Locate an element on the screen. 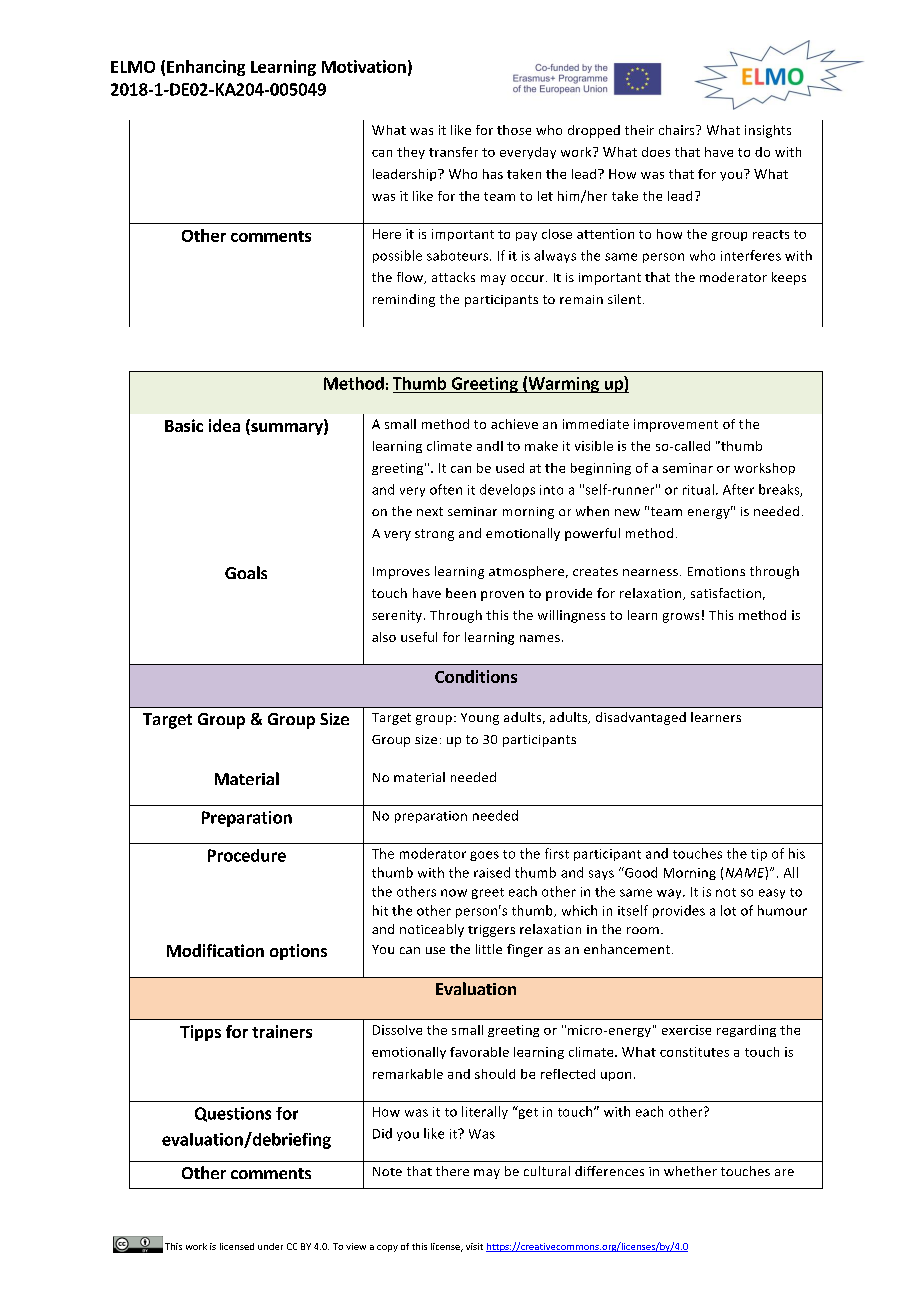  transfer is located at coordinates (453, 152).
